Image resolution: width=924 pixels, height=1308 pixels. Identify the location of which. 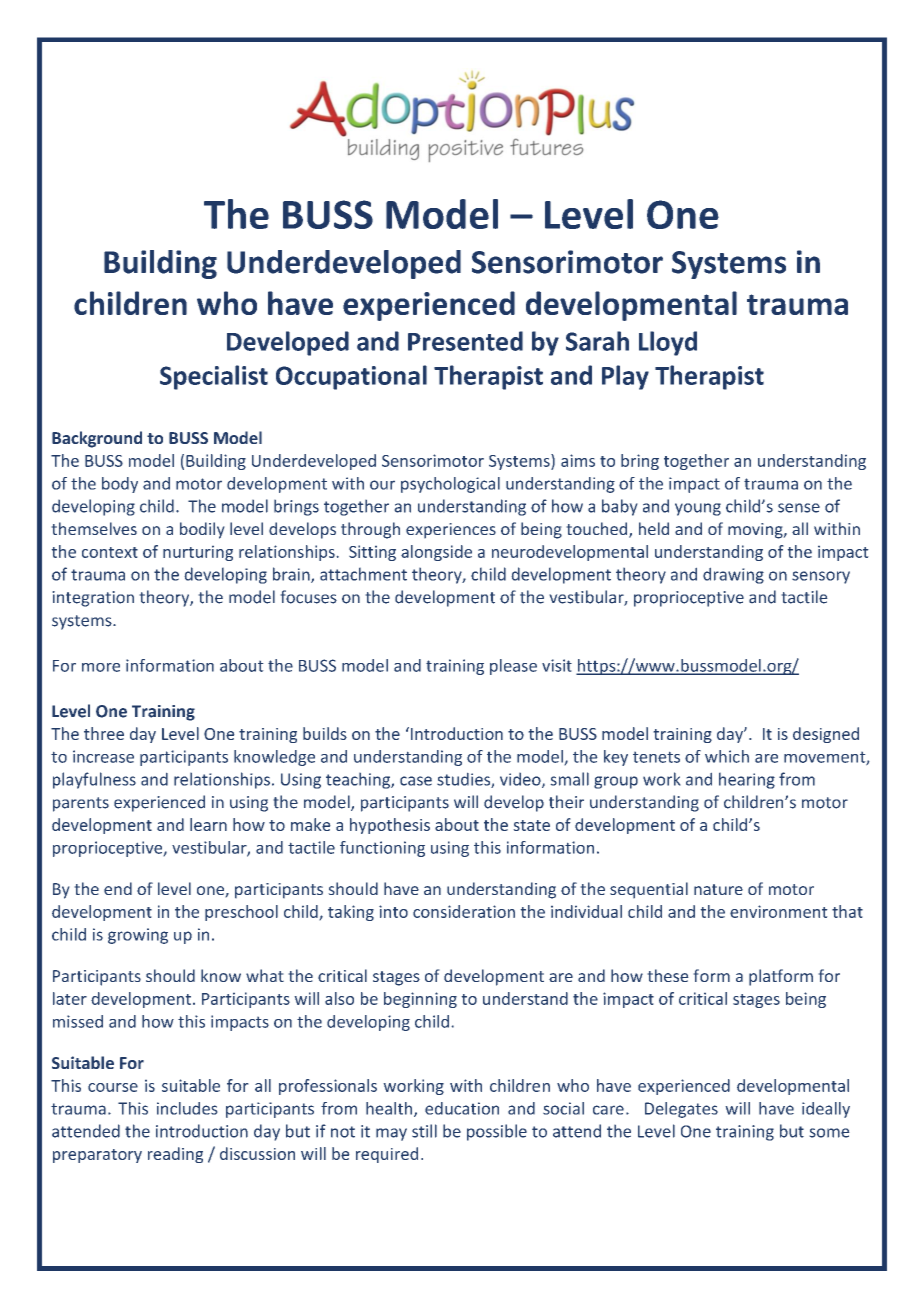
(727, 756).
